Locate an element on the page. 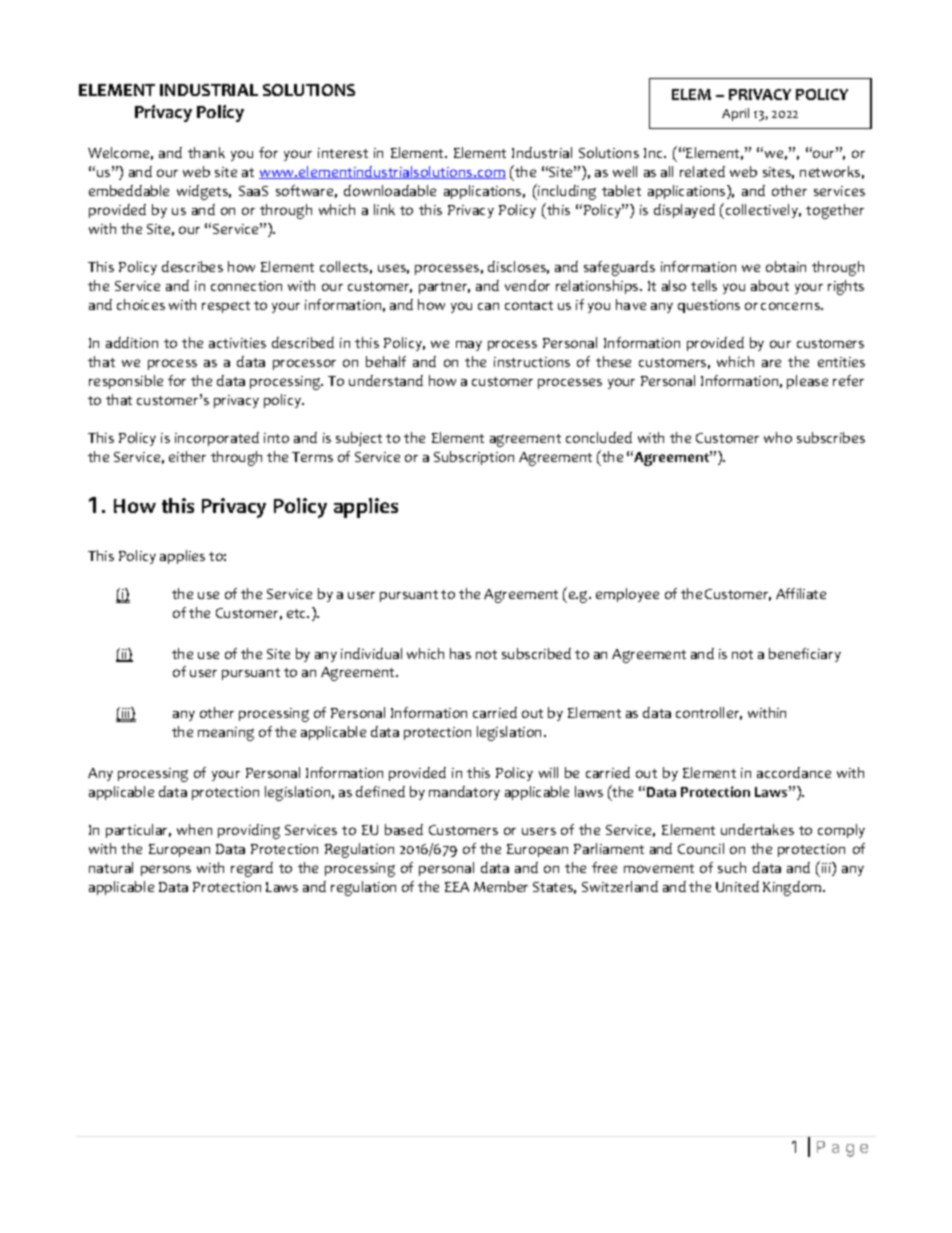 This image has width=952, height=1233. has is located at coordinates (460, 653).
